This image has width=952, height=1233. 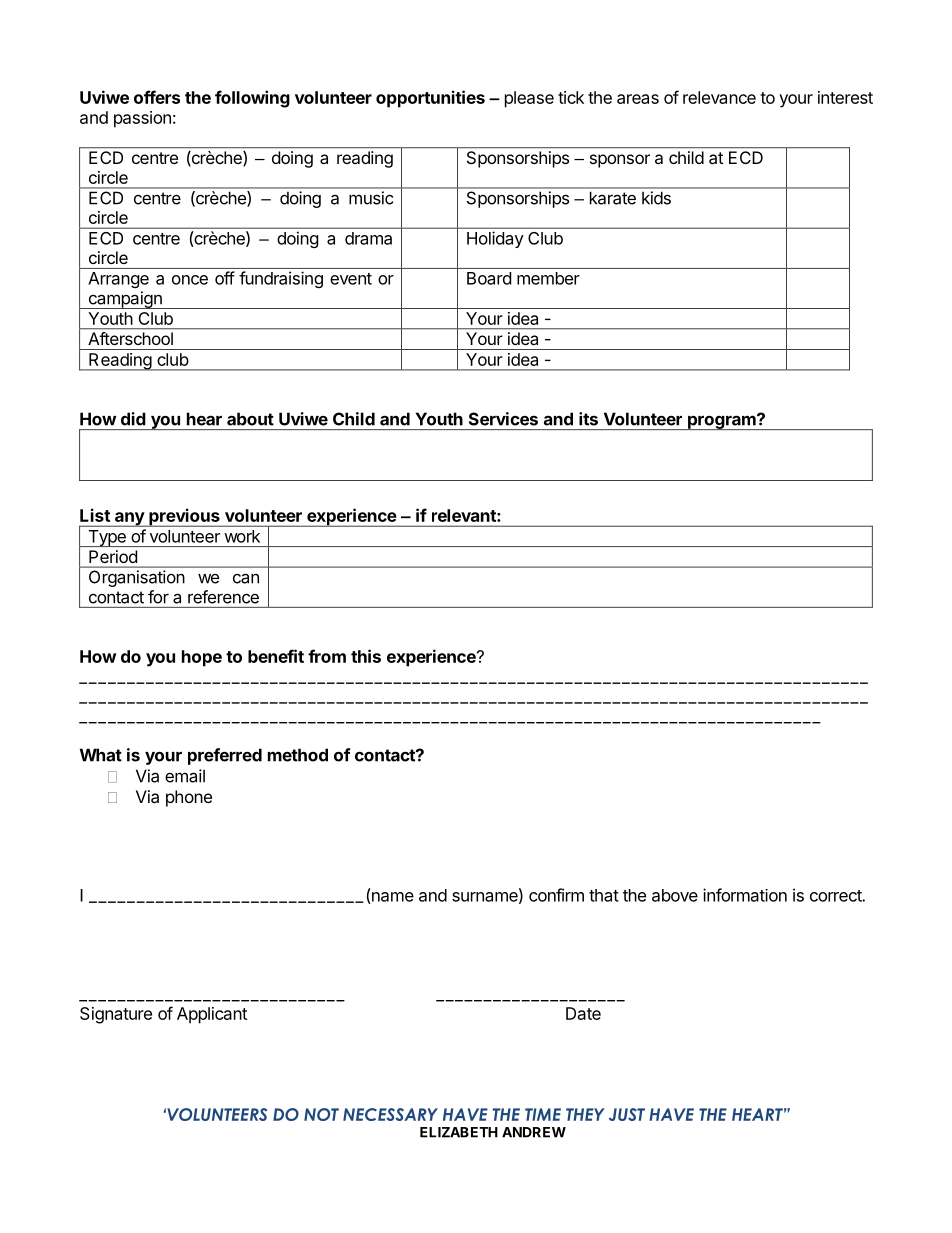 What do you see at coordinates (298, 755) in the image?
I see `method` at bounding box center [298, 755].
